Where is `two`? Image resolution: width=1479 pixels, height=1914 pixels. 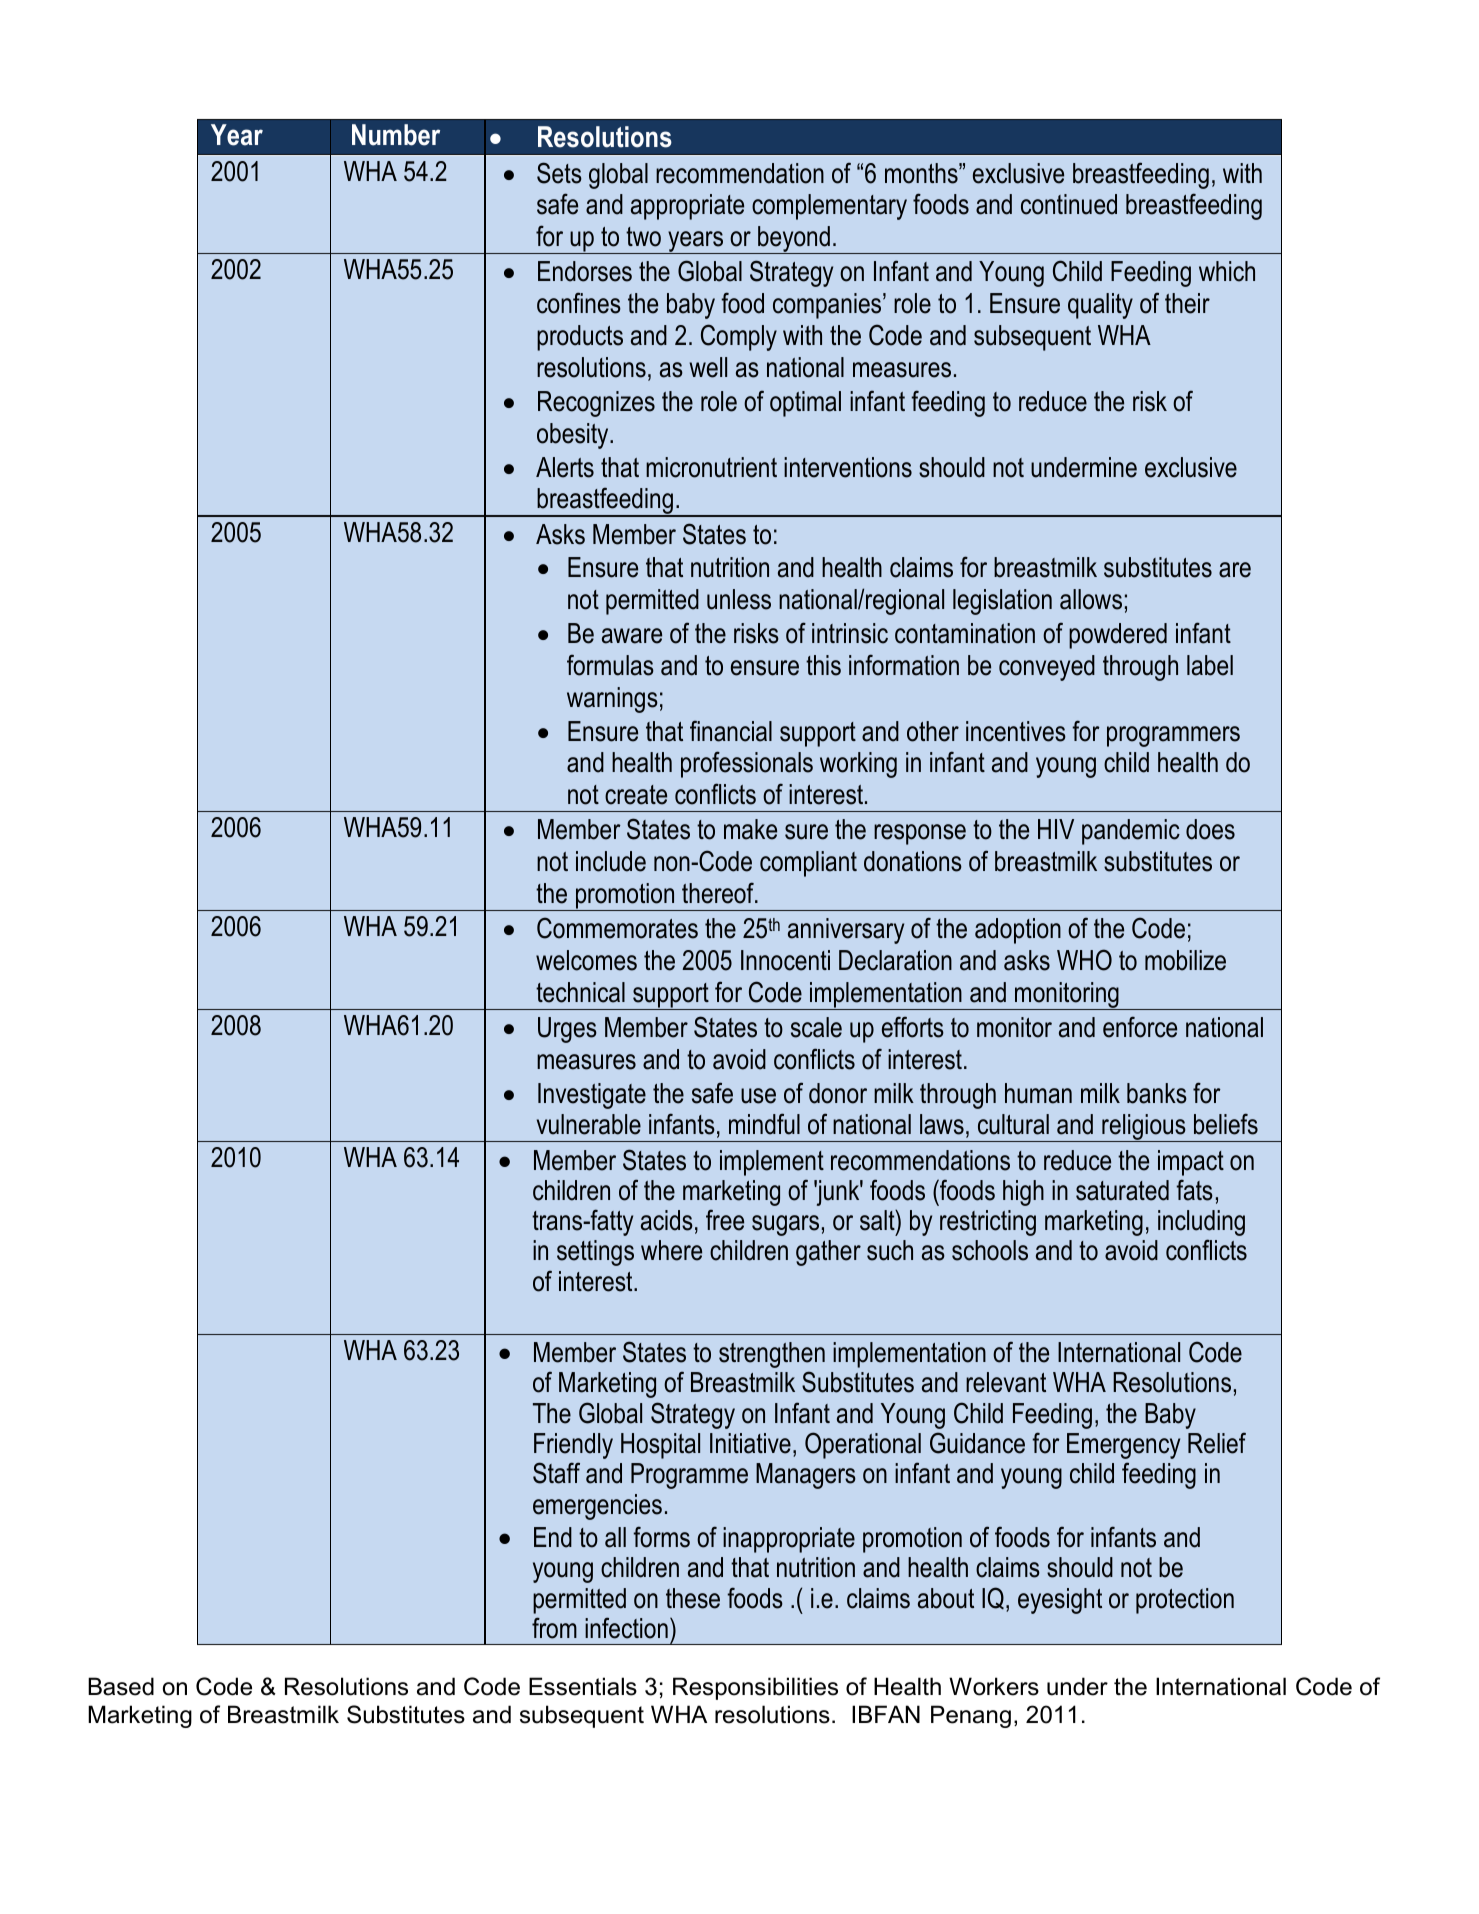 two is located at coordinates (643, 237).
